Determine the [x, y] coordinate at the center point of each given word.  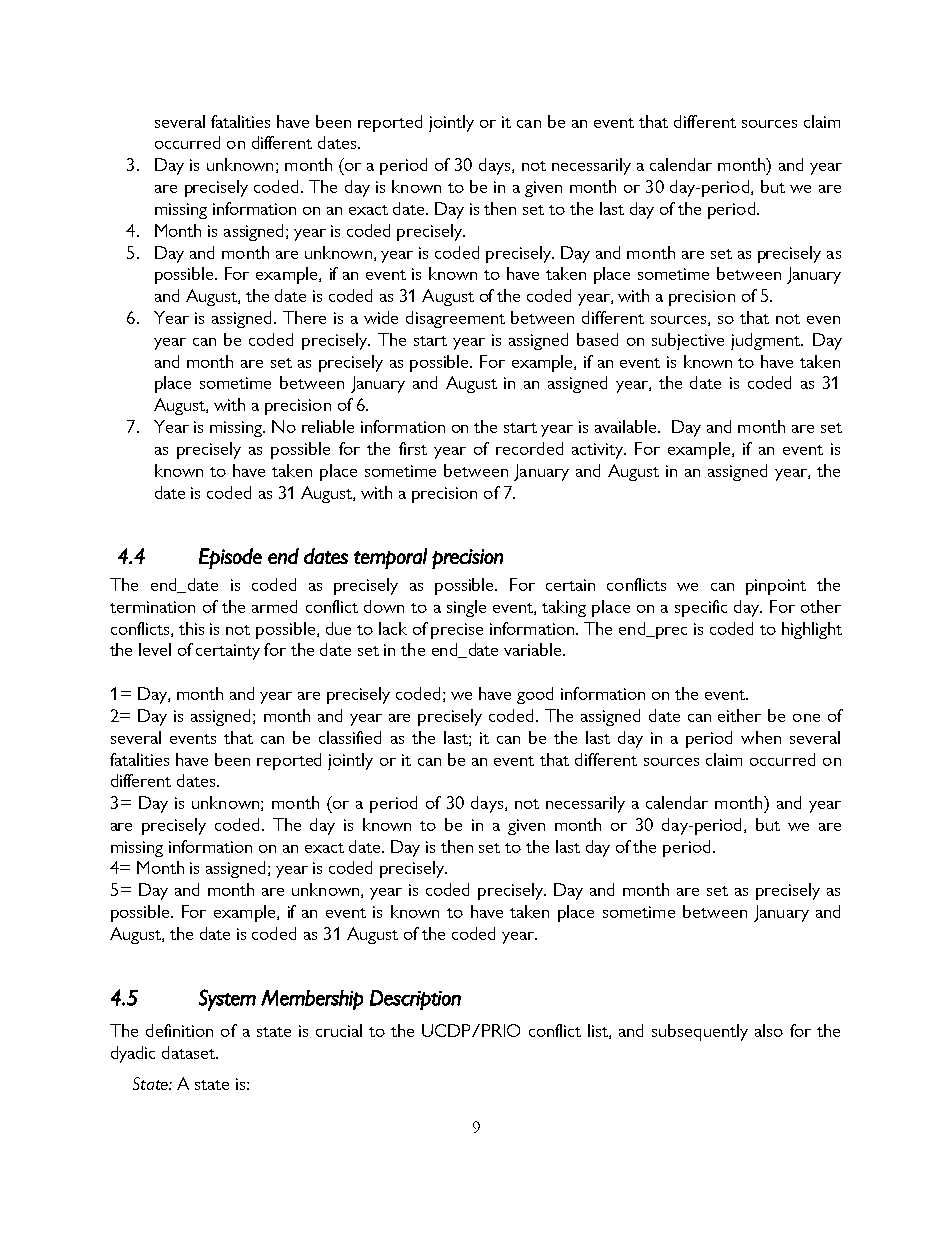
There [304, 317]
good [535, 695]
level [155, 649]
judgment [767, 341]
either [739, 715]
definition [179, 1030]
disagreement [455, 319]
